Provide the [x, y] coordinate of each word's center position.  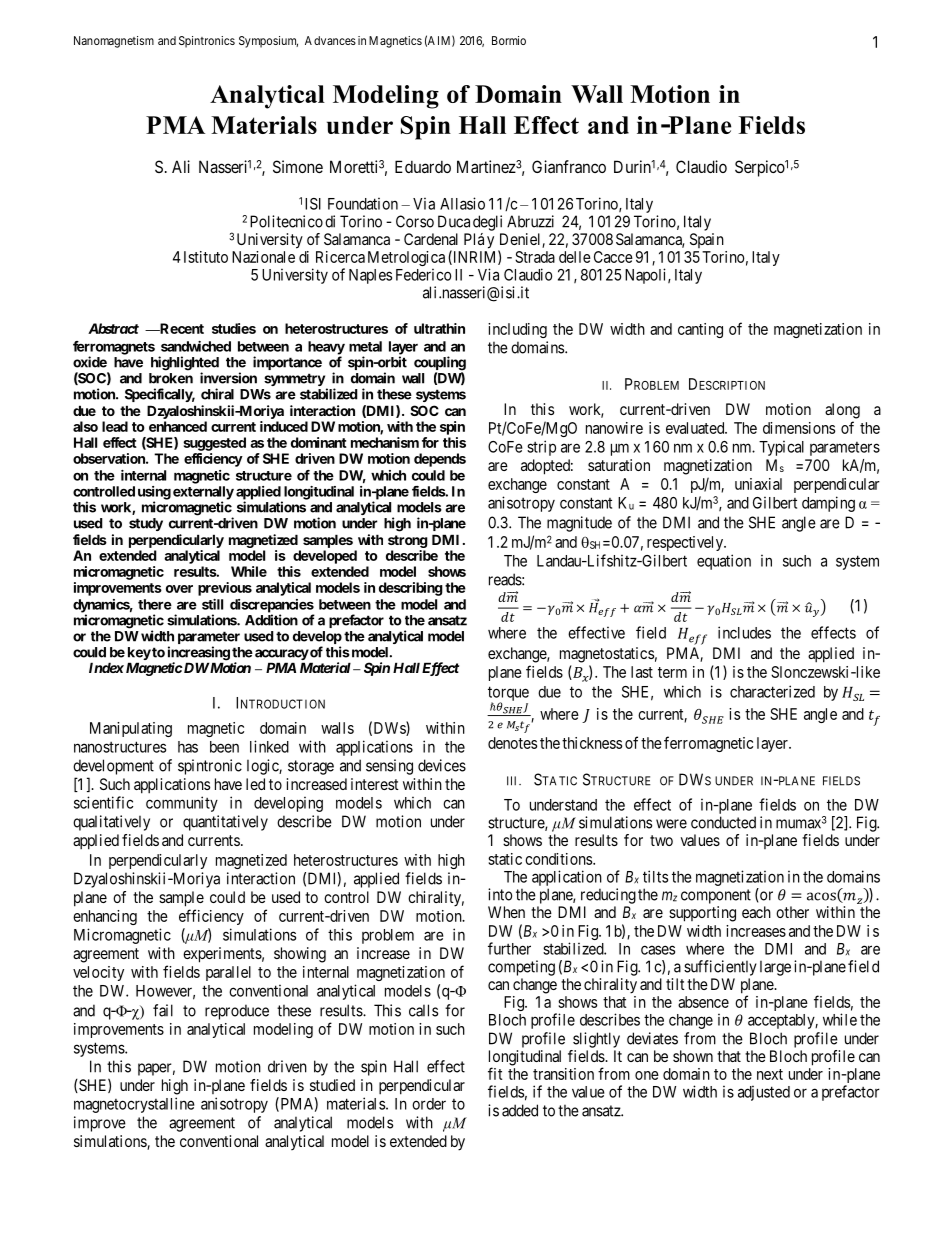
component [716, 896]
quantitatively [225, 823]
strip [541, 448]
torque [508, 694]
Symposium [268, 42]
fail [163, 1010]
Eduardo [423, 166]
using [154, 494]
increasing [199, 654]
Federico [423, 274]
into [500, 894]
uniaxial [758, 484]
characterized [772, 691]
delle [575, 257]
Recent [181, 328]
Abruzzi [530, 221]
